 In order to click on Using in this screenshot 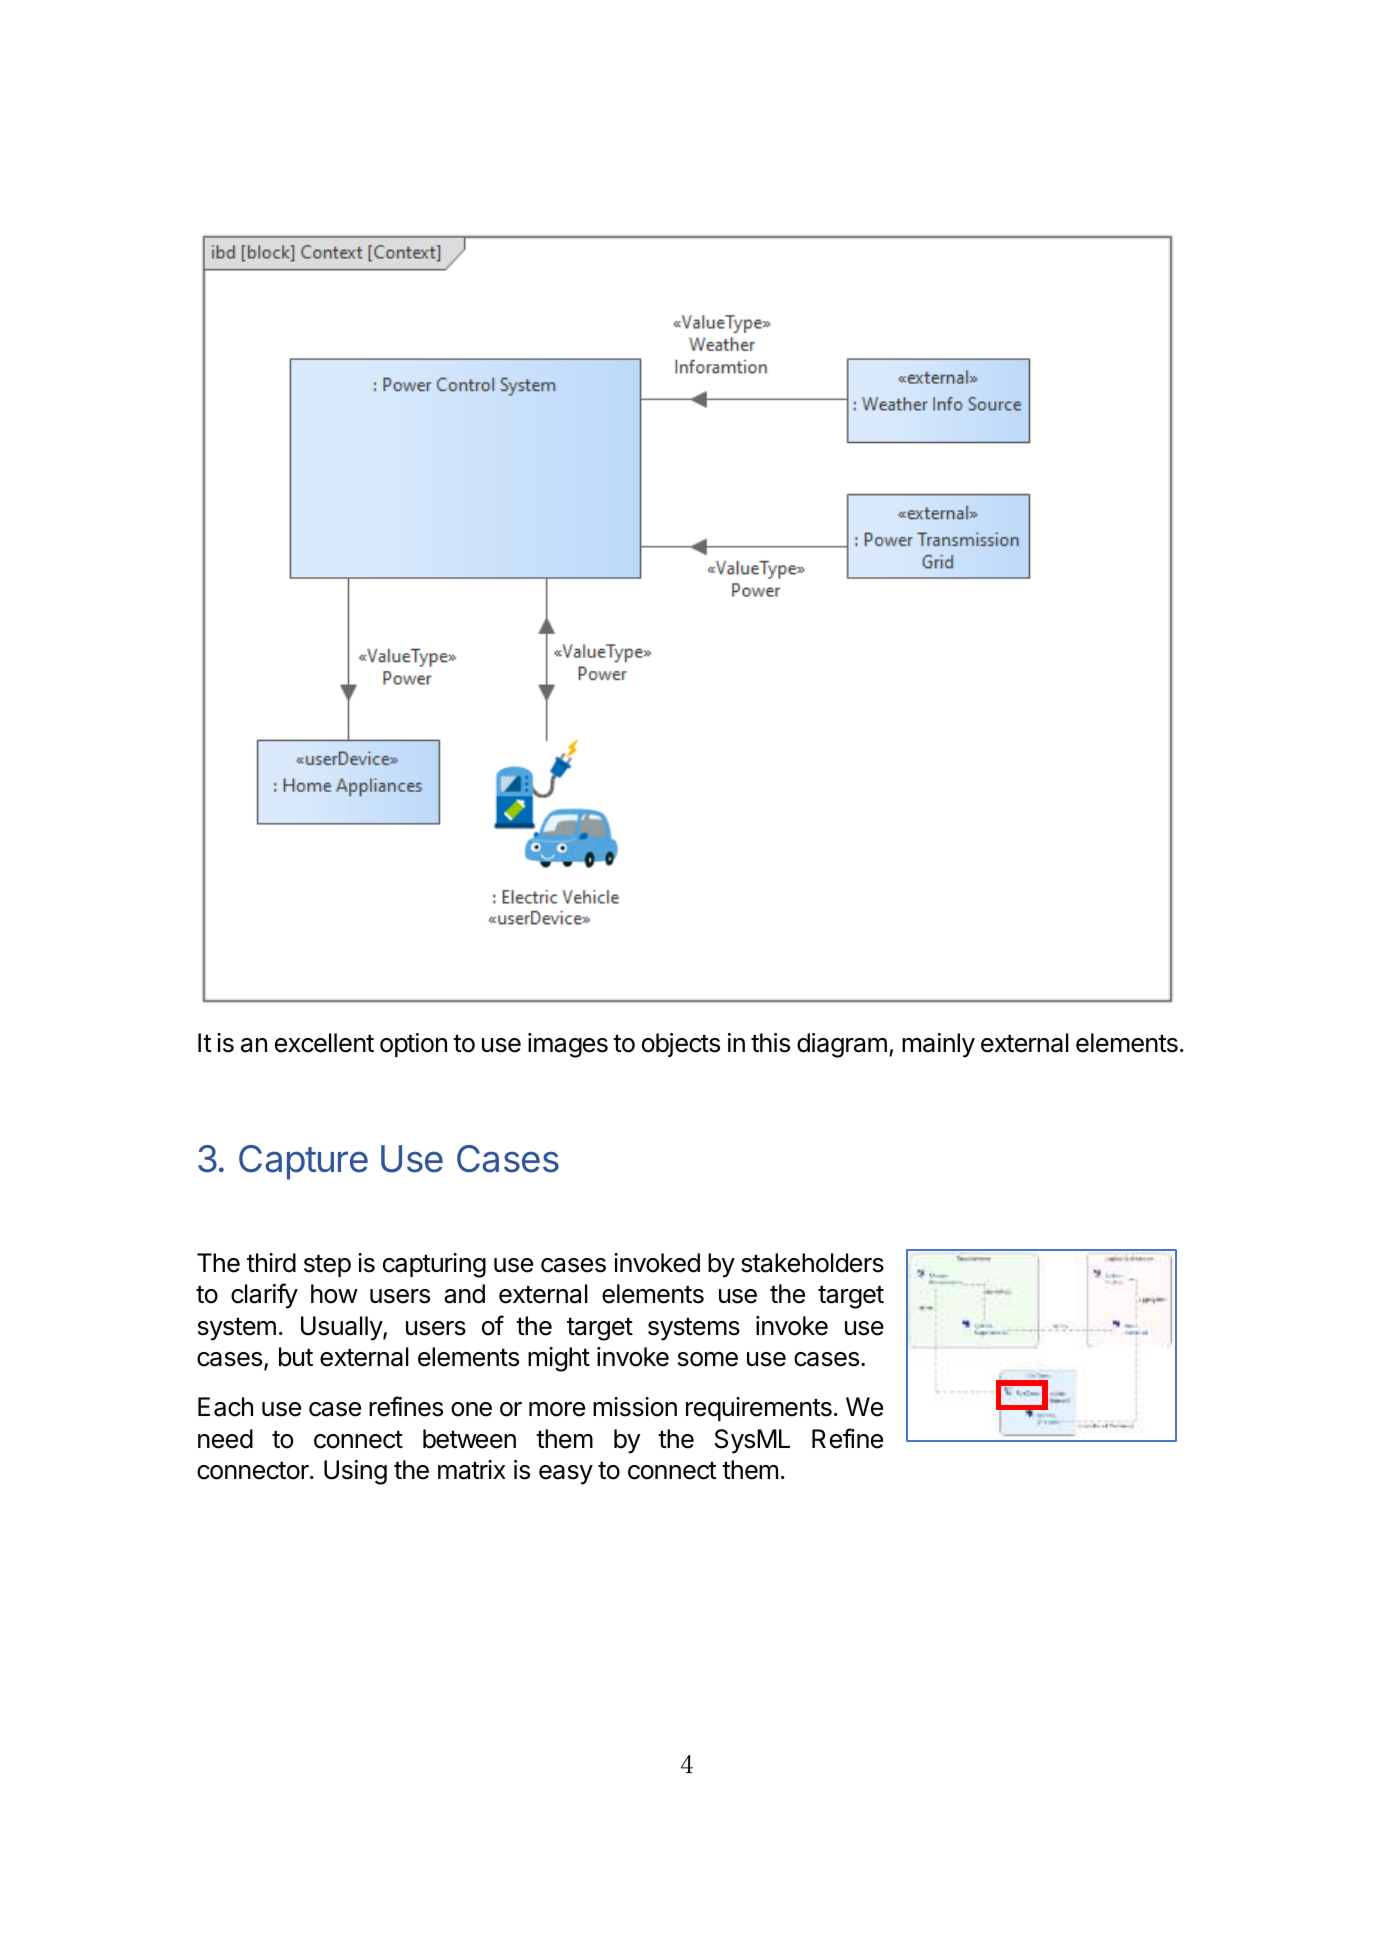, I will do `click(355, 1472)`.
